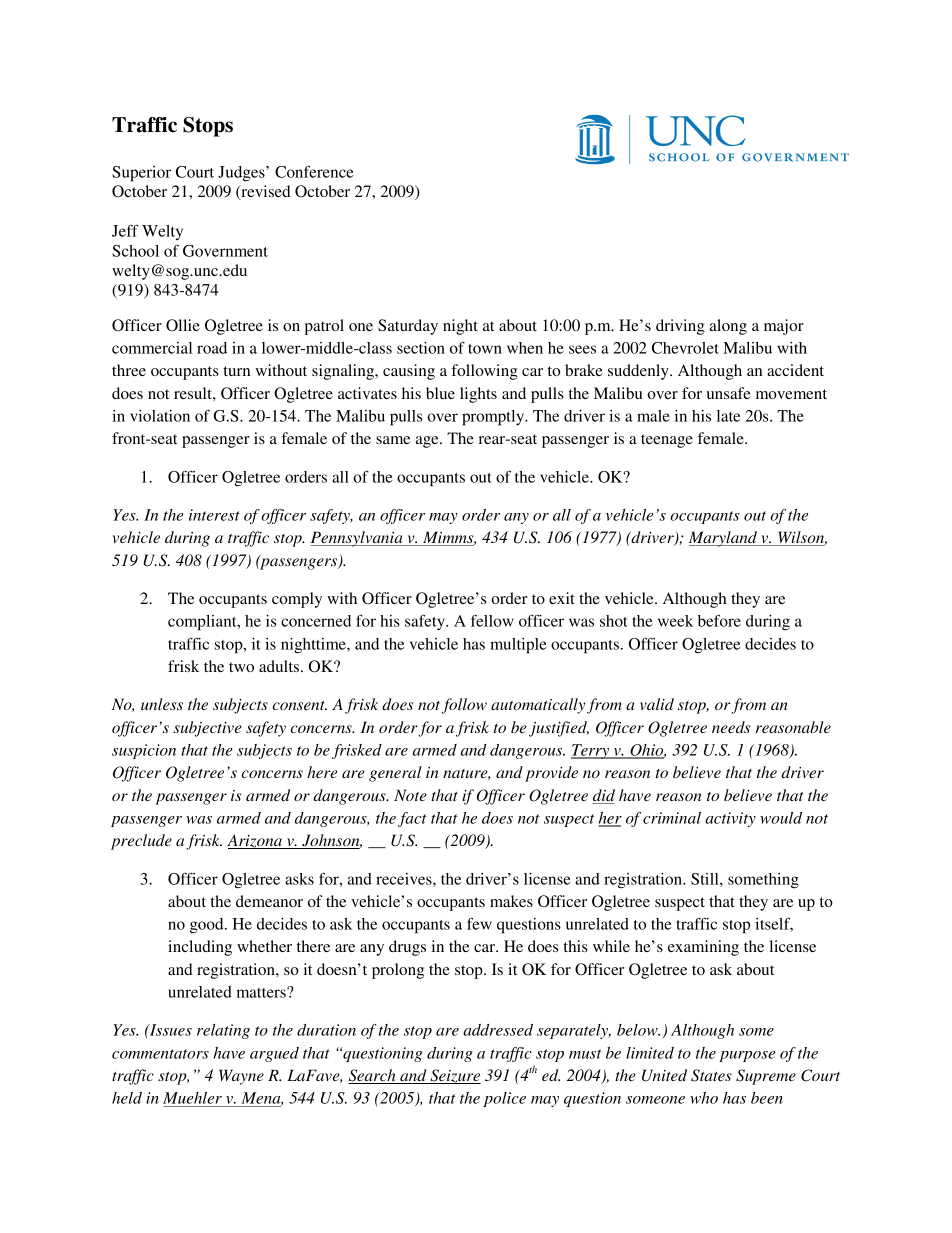 This image has height=1233, width=952. What do you see at coordinates (719, 620) in the image?
I see `before` at bounding box center [719, 620].
